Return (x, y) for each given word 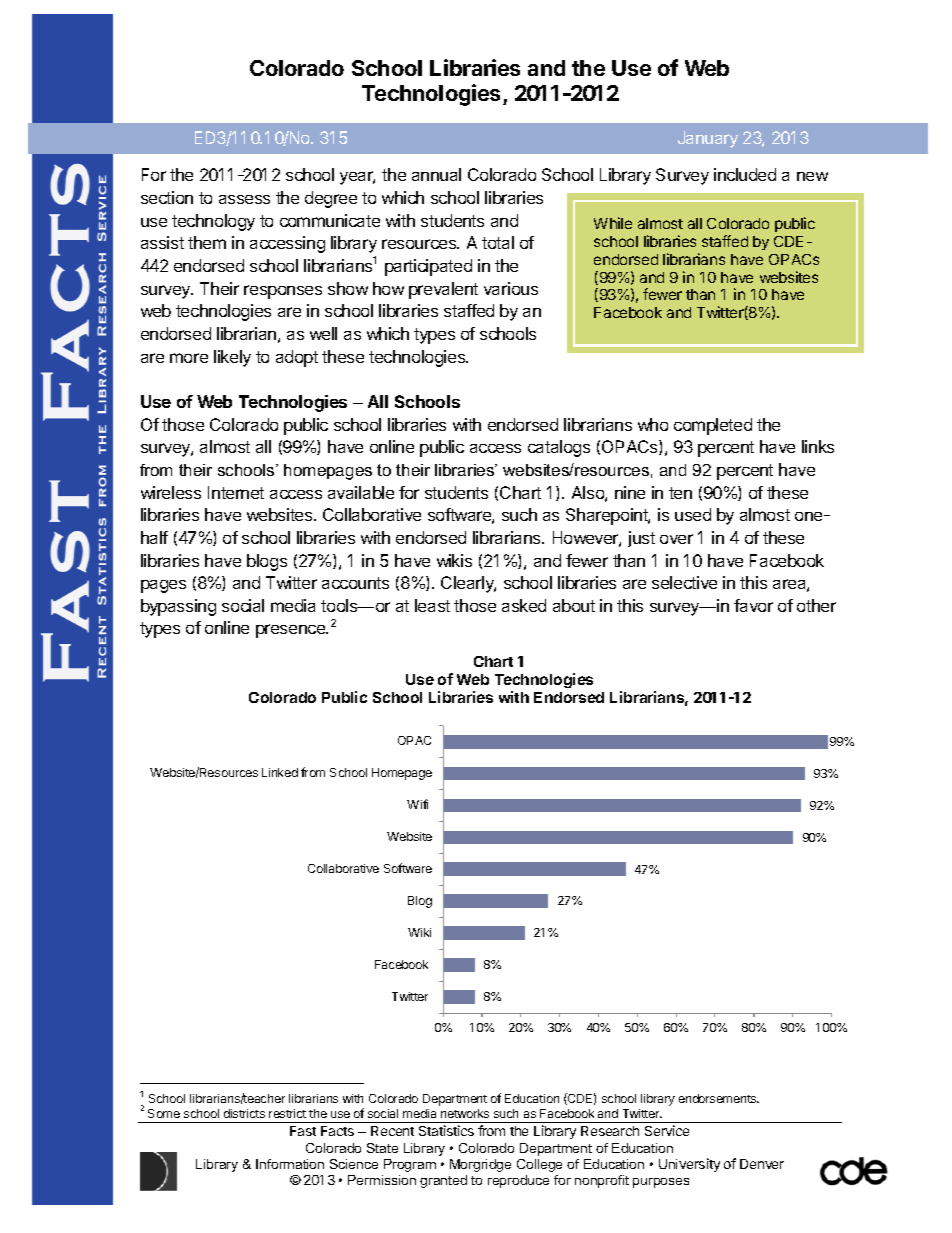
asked (524, 605)
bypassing (178, 607)
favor (753, 605)
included (745, 174)
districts (244, 1113)
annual (436, 174)
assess (244, 199)
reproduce (518, 1181)
